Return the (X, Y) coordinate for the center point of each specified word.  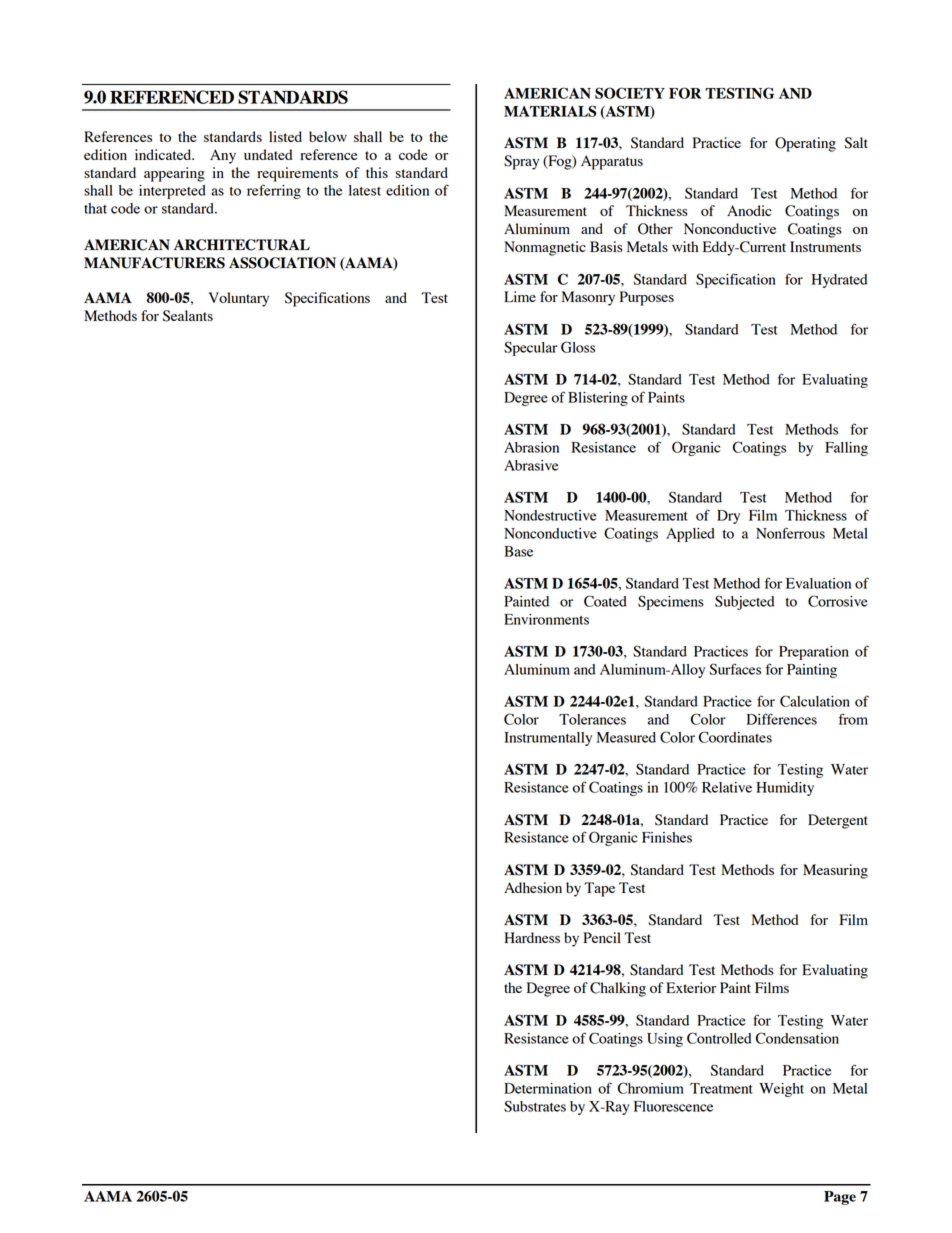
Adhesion (533, 887)
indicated (164, 154)
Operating (805, 144)
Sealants (188, 316)
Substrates (535, 1106)
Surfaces (735, 669)
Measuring (835, 871)
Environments (546, 619)
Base (518, 551)
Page (840, 1198)
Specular (530, 348)
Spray (521, 162)
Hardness (532, 937)
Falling (846, 449)
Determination (548, 1088)
